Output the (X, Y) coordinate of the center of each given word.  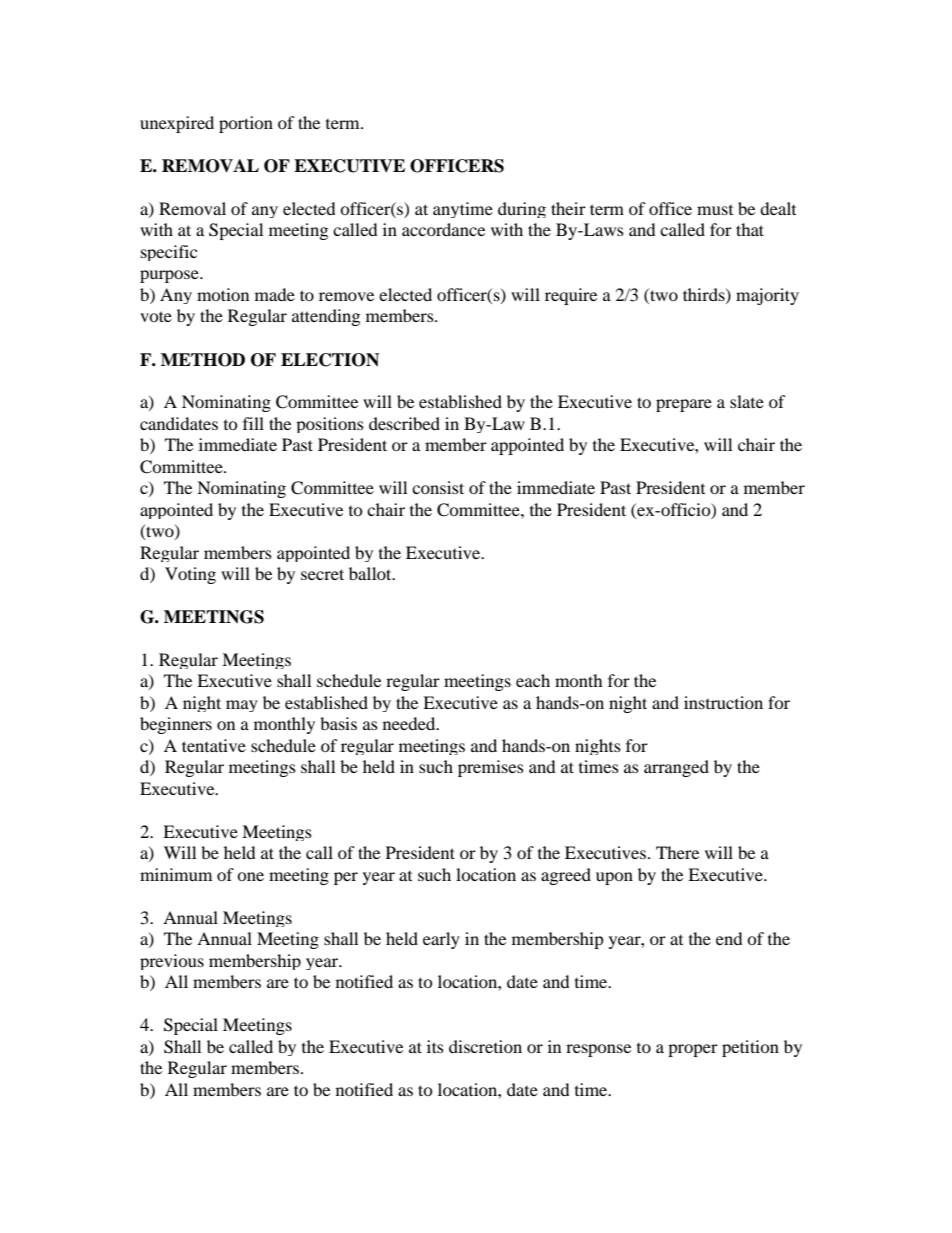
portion (246, 124)
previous (172, 962)
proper (693, 1050)
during (522, 210)
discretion (485, 1046)
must (715, 210)
